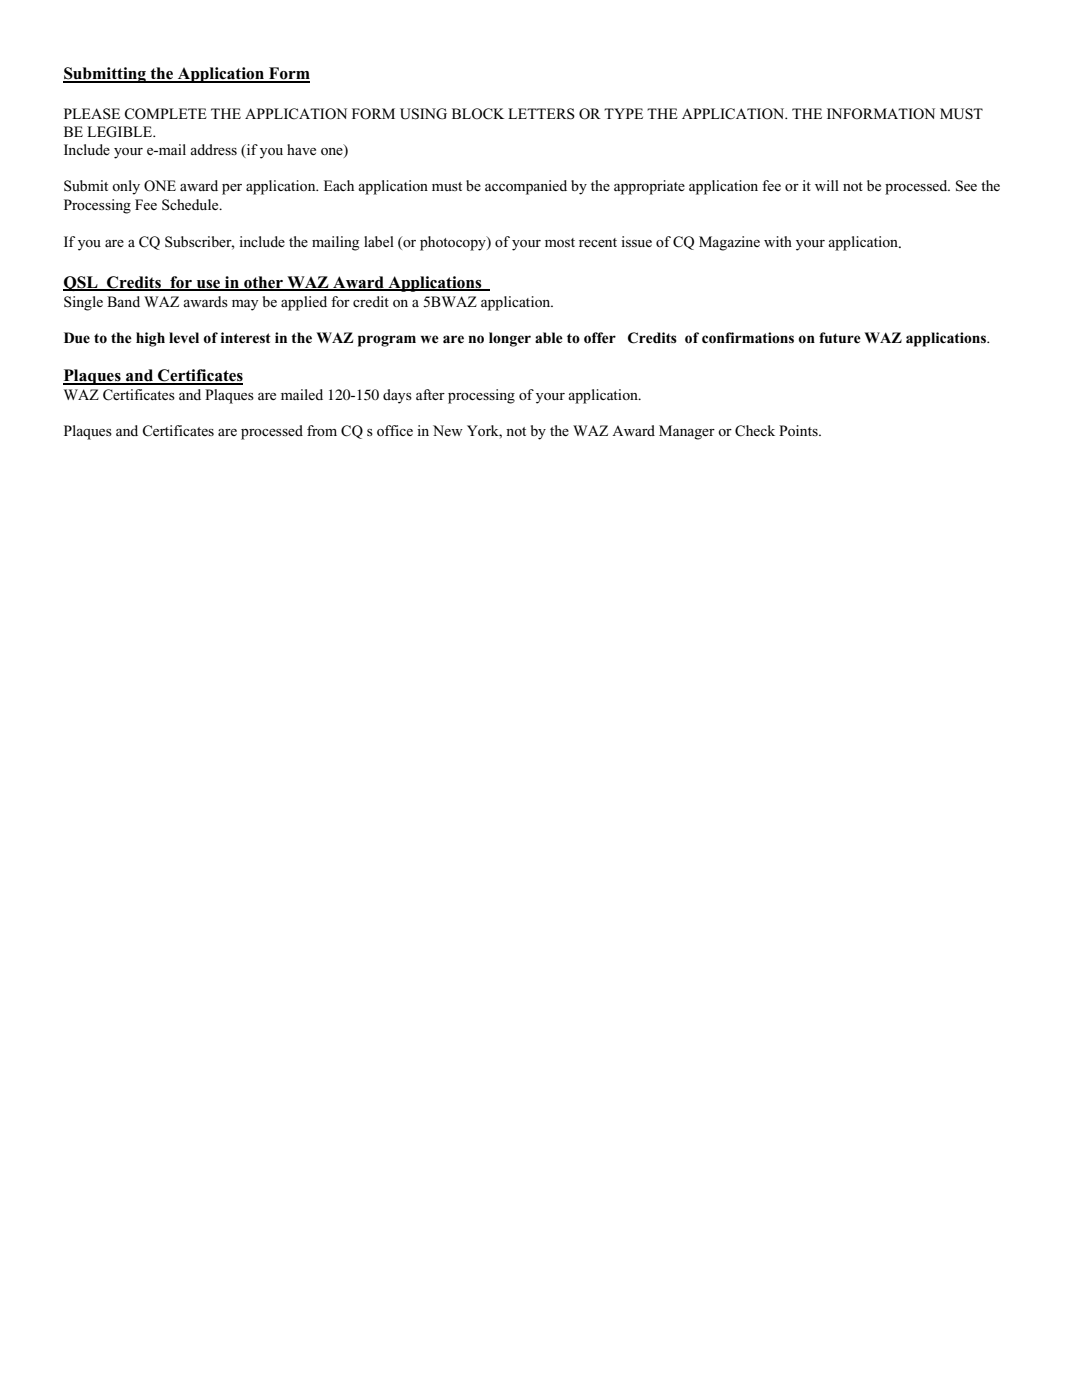  I want to click on able, so click(549, 337).
